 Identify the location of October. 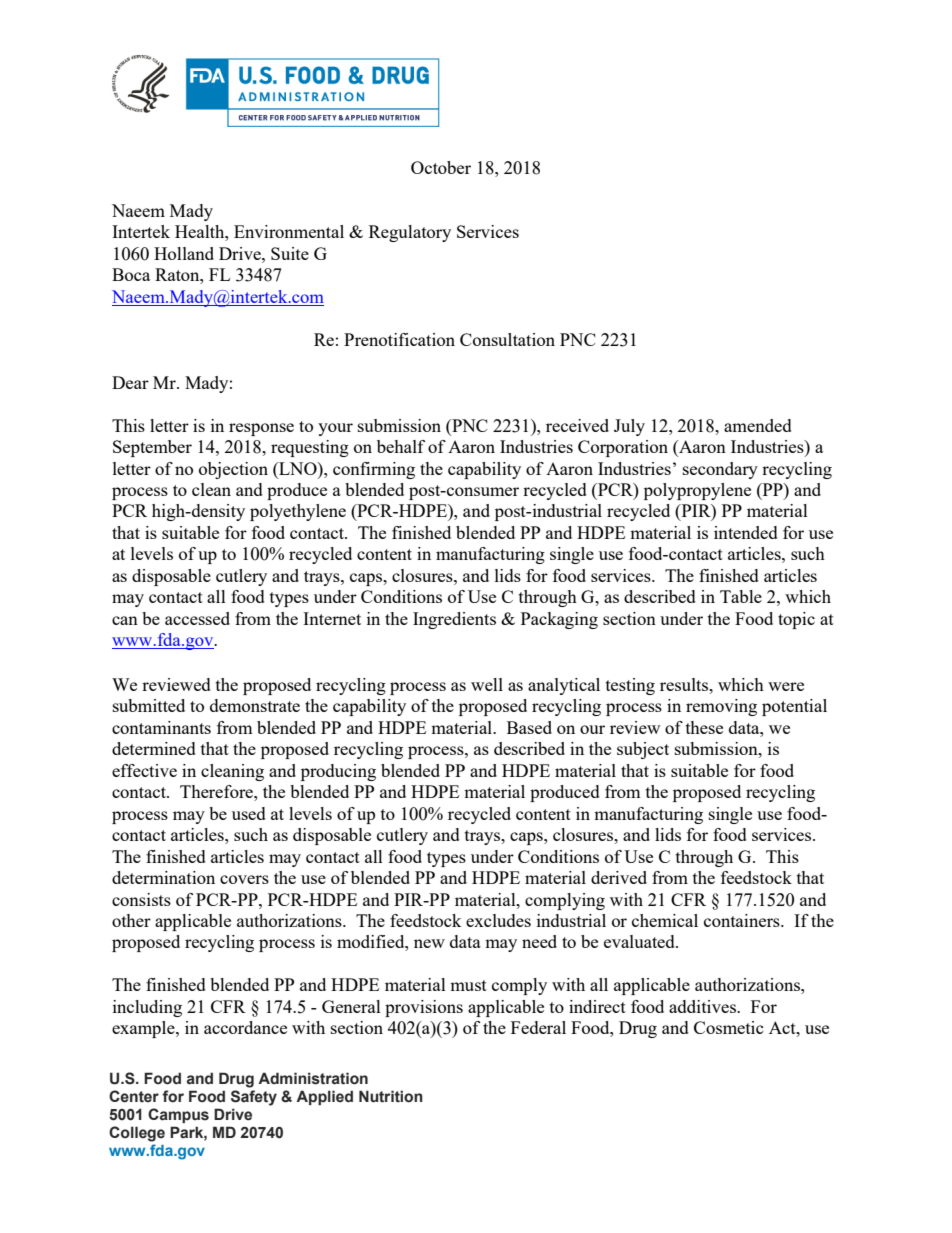
(441, 167).
